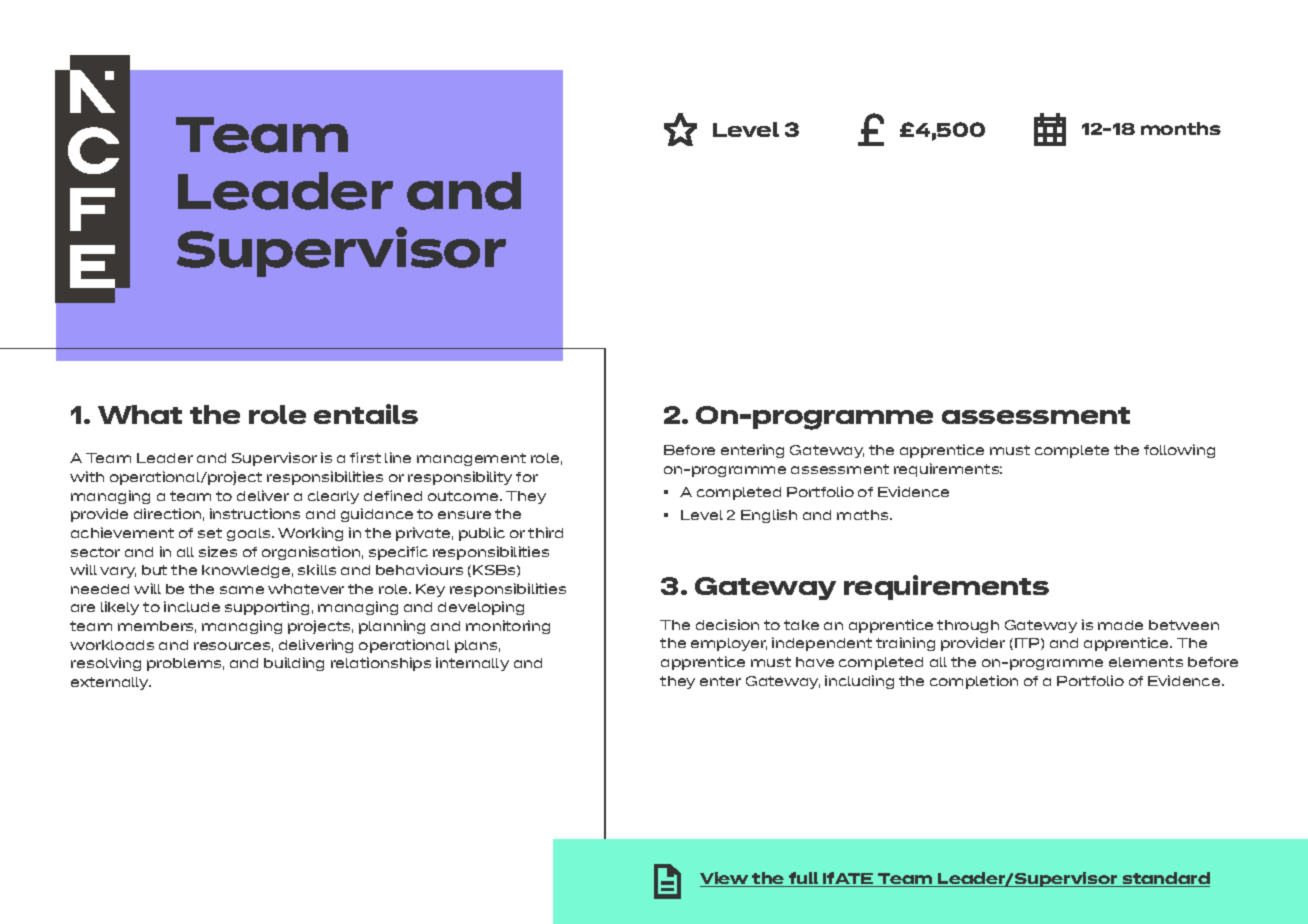 This screenshot has height=924, width=1308. Describe the element at coordinates (725, 879) in the screenshot. I see `View` at that location.
